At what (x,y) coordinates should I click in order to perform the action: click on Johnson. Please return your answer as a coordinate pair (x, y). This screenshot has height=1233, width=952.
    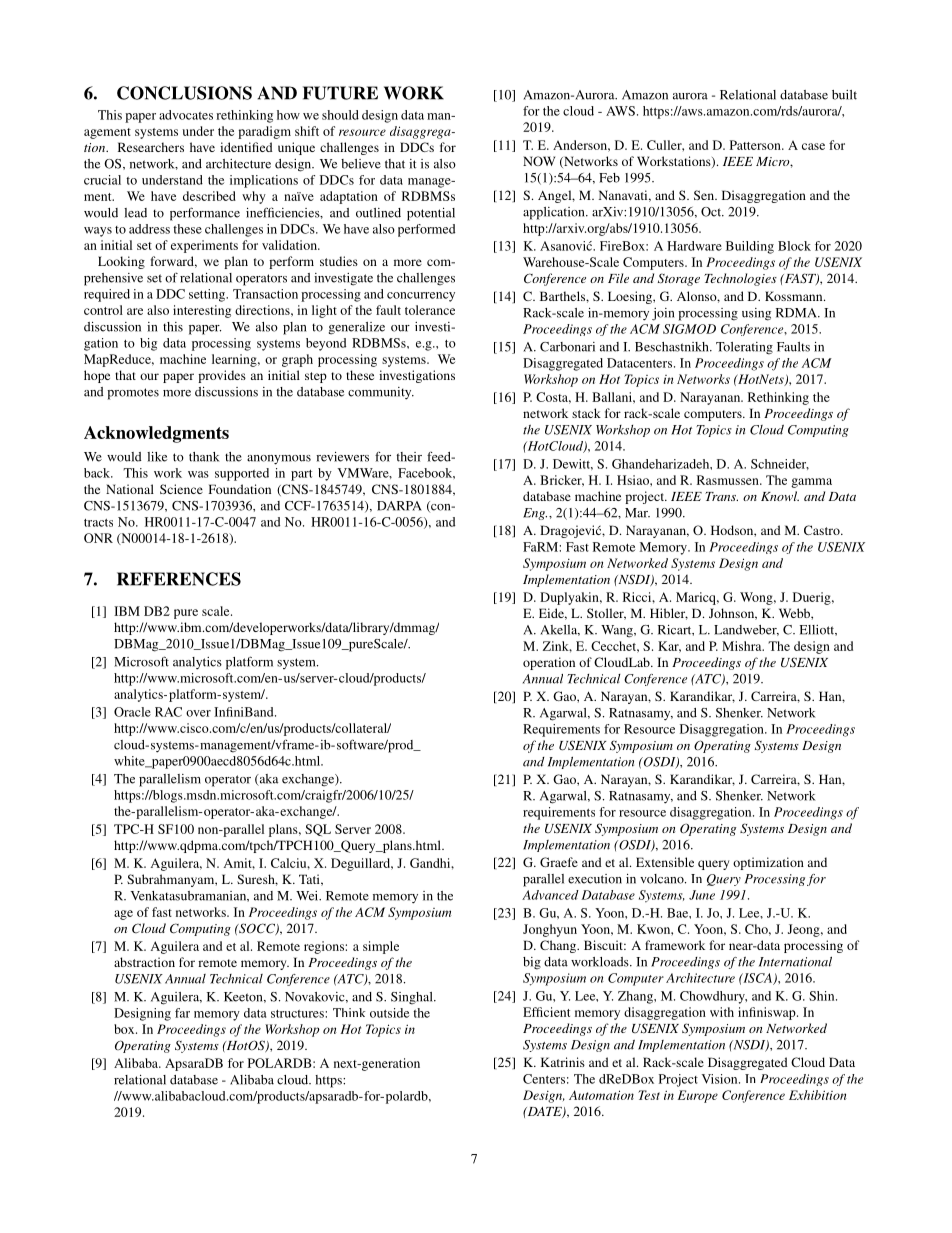
    Looking at the image, I should click on (733, 614).
